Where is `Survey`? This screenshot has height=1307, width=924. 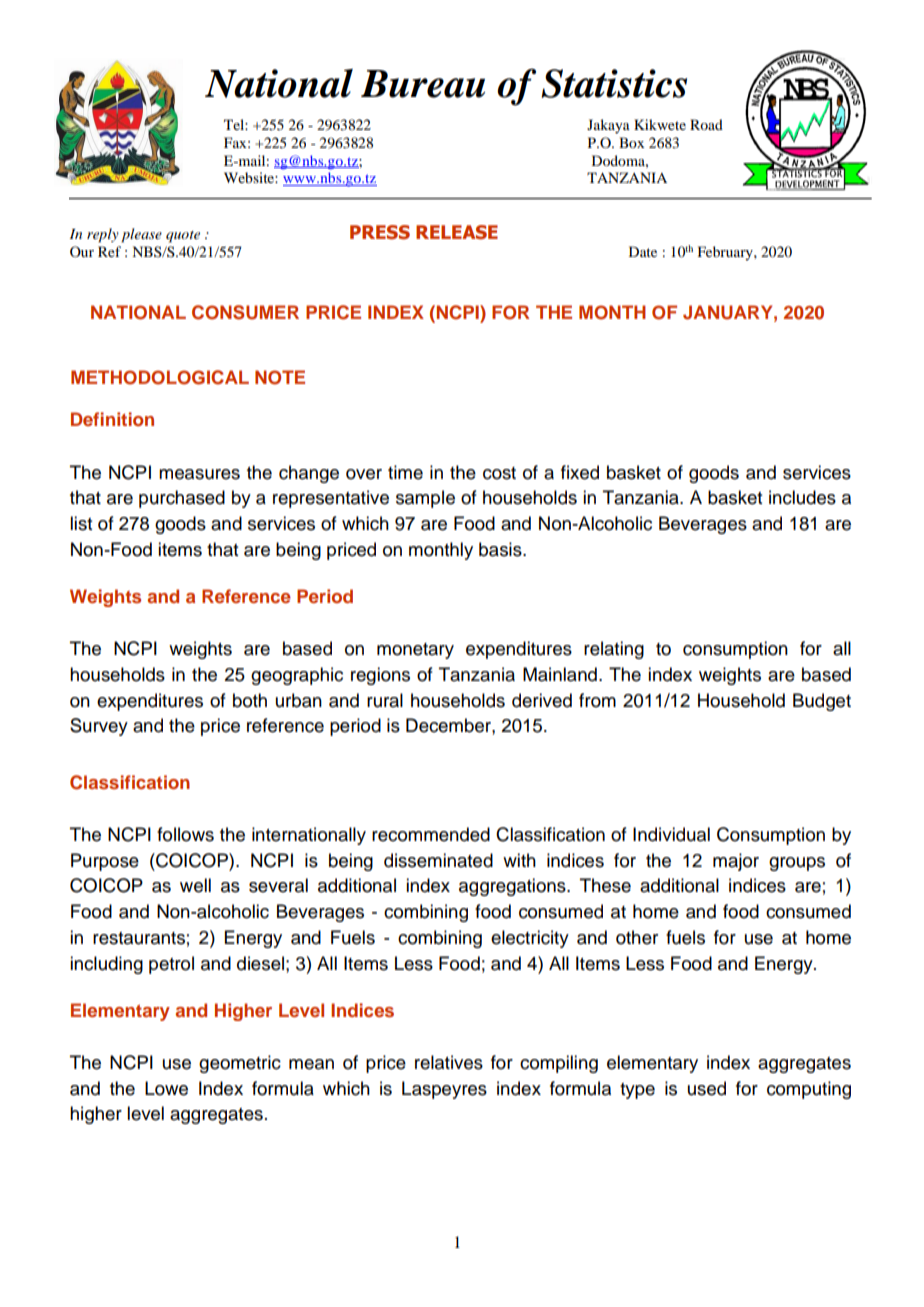 Survey is located at coordinates (99, 727).
